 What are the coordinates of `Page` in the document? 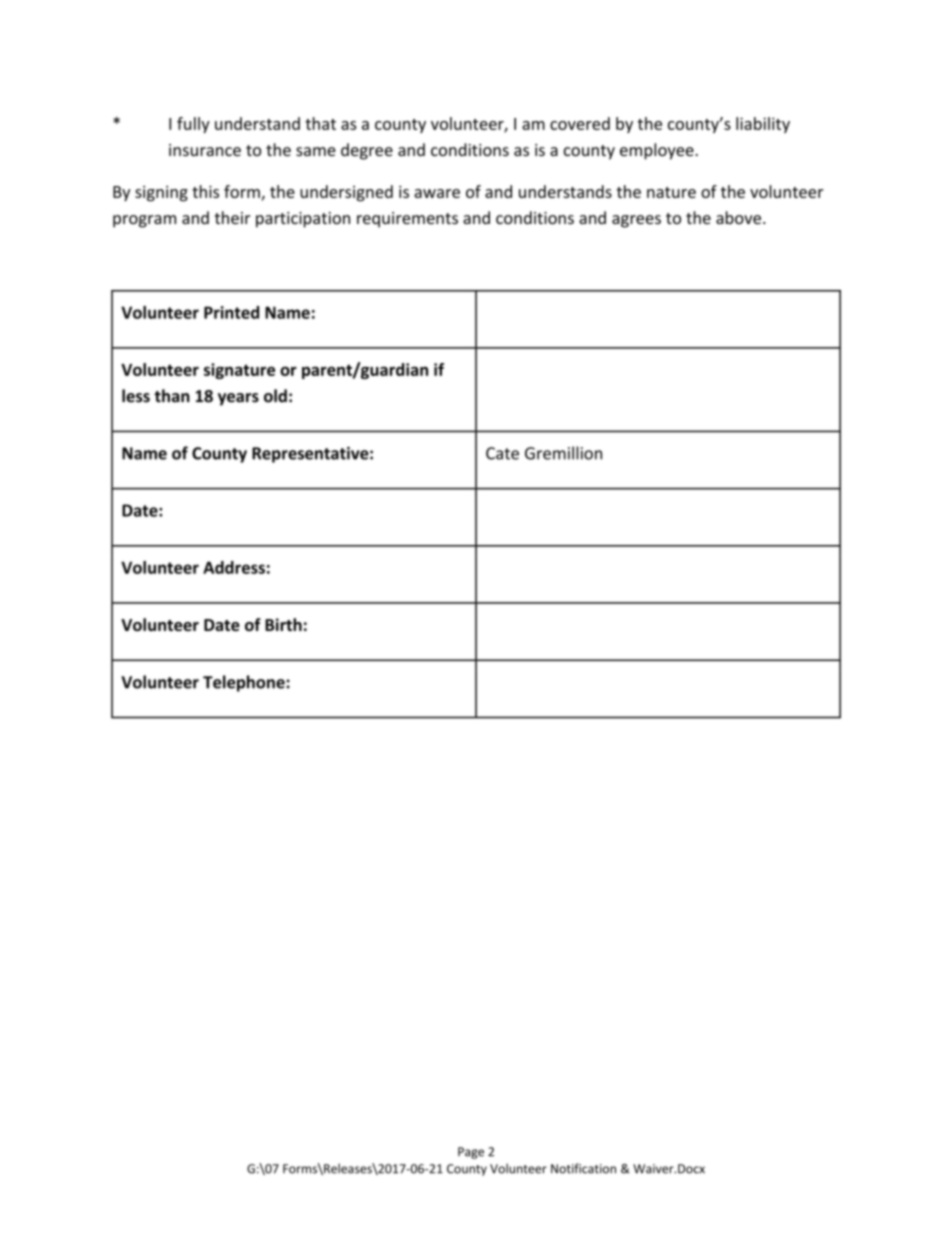 It's located at (471, 1153).
